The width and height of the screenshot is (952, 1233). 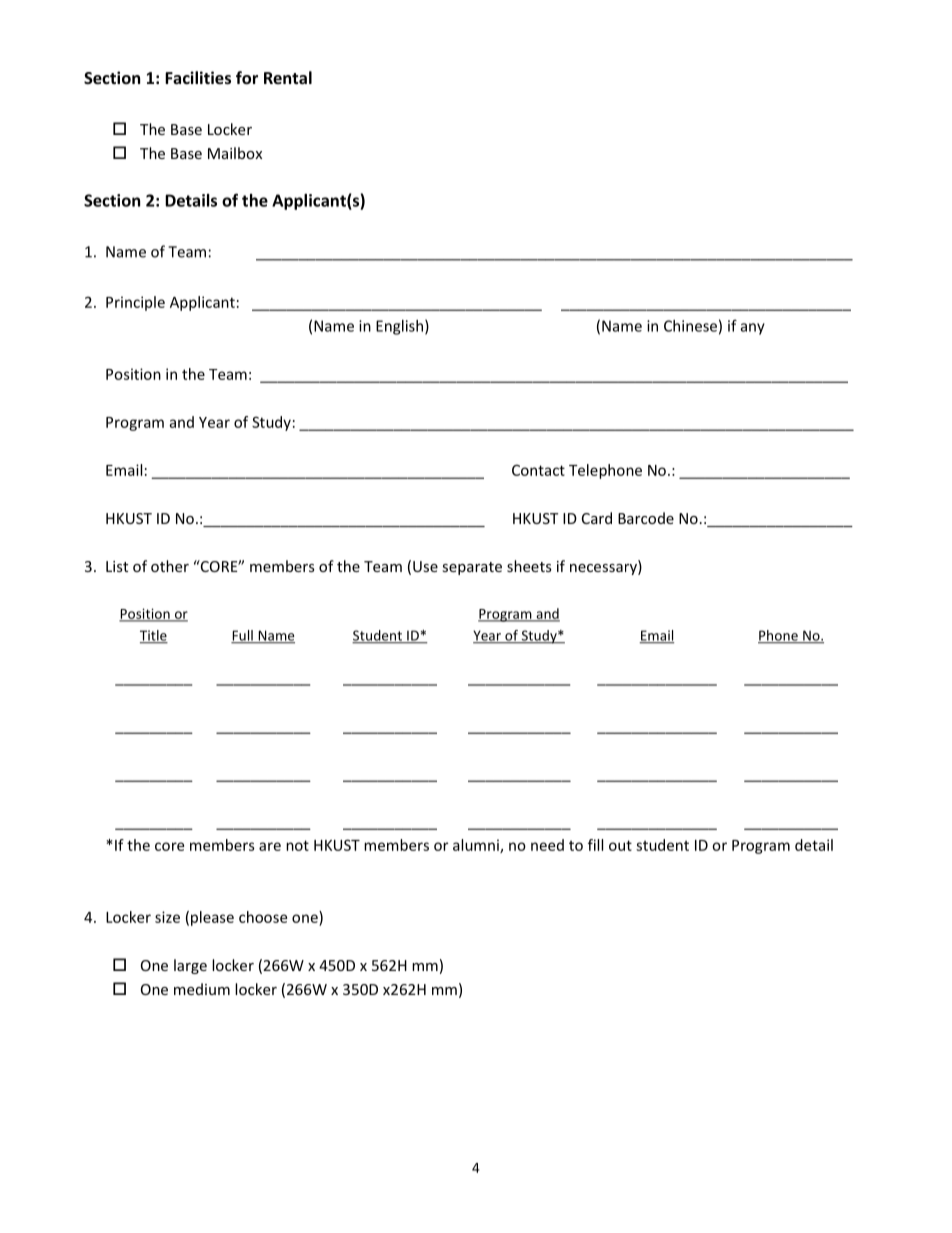 I want to click on large, so click(x=190, y=966).
